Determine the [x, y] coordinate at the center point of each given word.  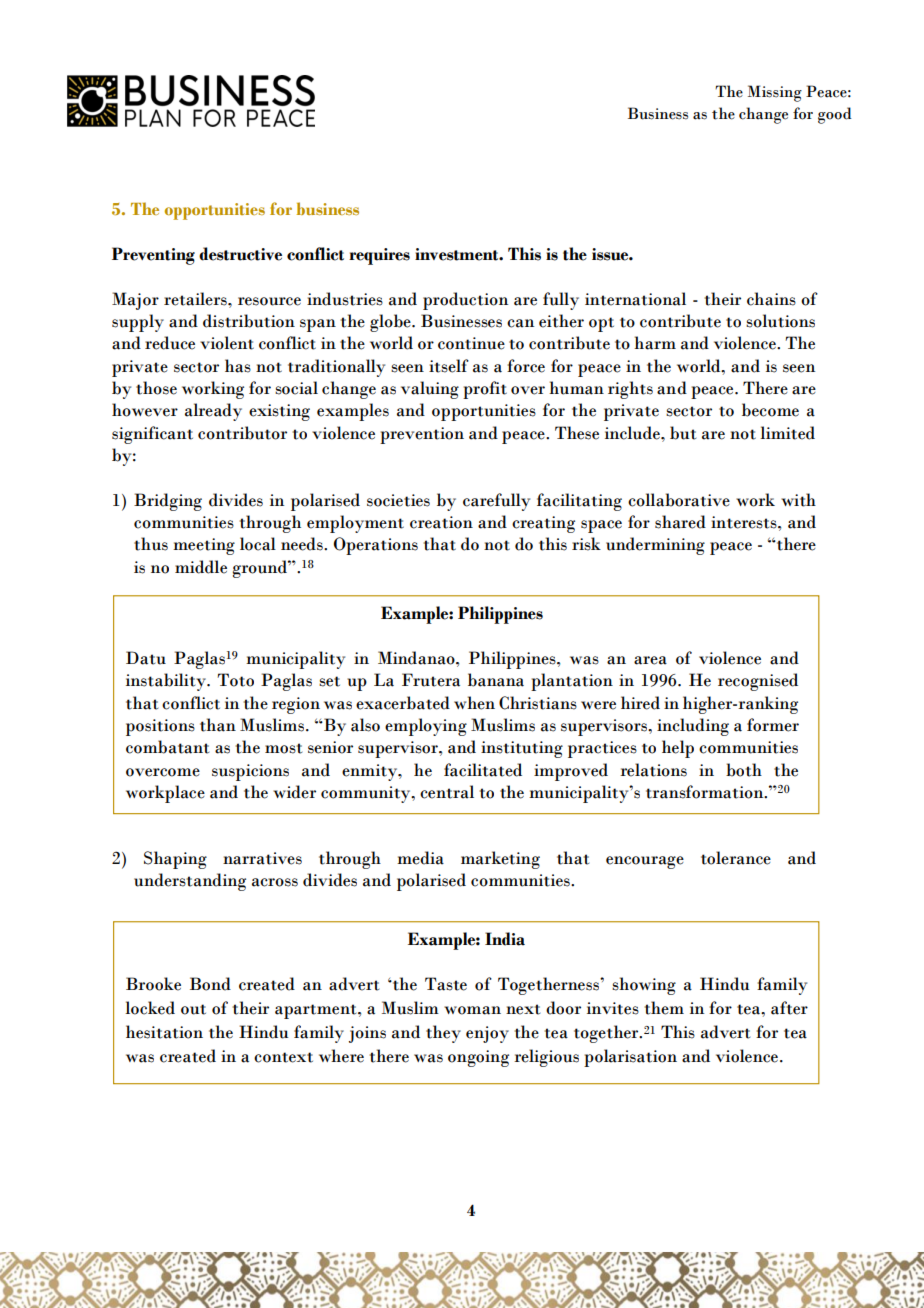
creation [441, 522]
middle [201, 567]
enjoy [487, 1034]
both [744, 770]
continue [471, 343]
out [193, 1009]
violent [227, 343]
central [447, 792]
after [789, 1008]
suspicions [250, 772]
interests [745, 522]
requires [379, 256]
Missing [775, 93]
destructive [240, 254]
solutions [780, 321]
